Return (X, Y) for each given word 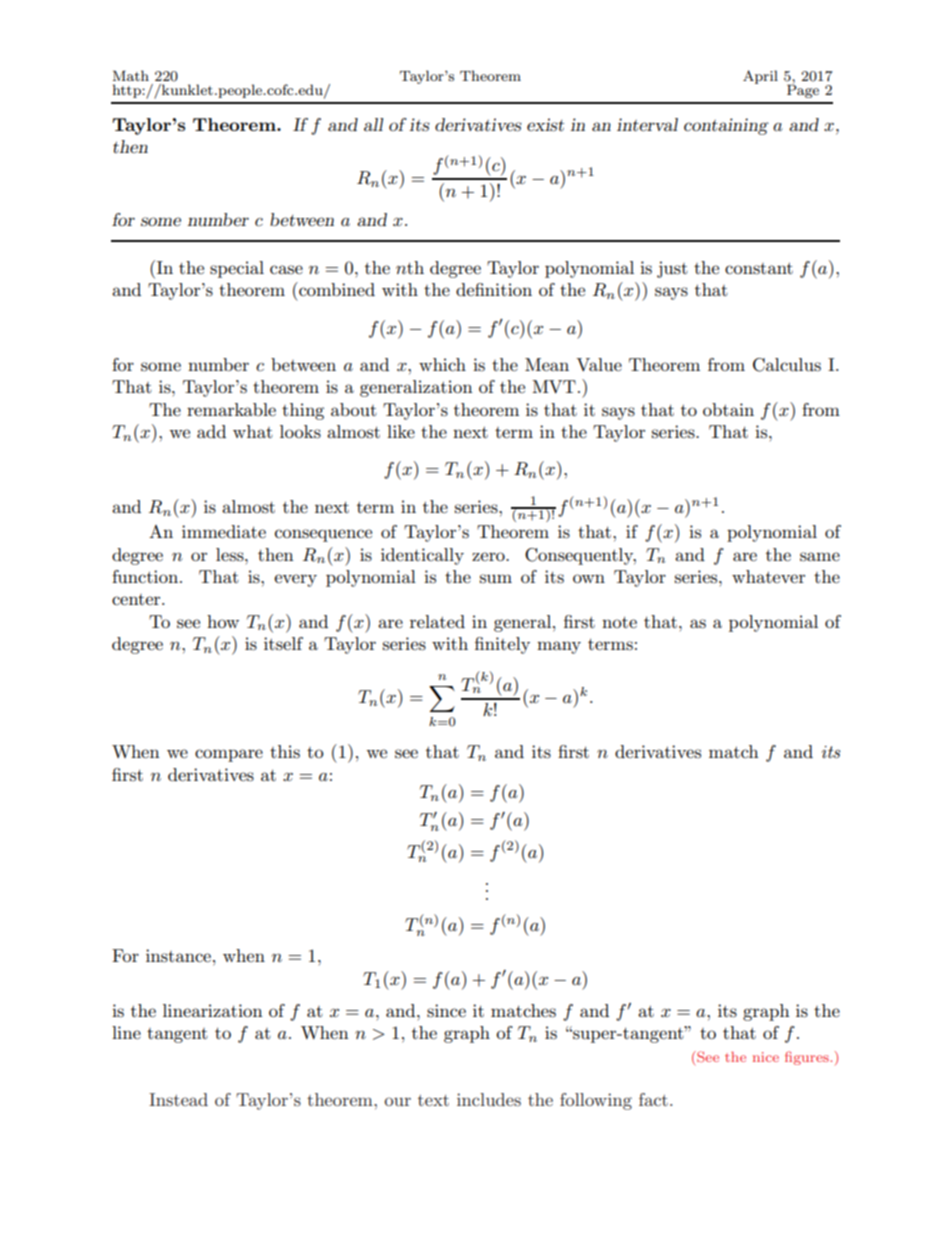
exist (545, 124)
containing (726, 126)
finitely (502, 645)
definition (494, 289)
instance (178, 956)
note (619, 622)
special (237, 269)
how (223, 621)
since (446, 1011)
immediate (224, 531)
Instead (178, 1099)
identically (422, 556)
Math (131, 75)
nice (766, 1057)
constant (759, 268)
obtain (728, 409)
